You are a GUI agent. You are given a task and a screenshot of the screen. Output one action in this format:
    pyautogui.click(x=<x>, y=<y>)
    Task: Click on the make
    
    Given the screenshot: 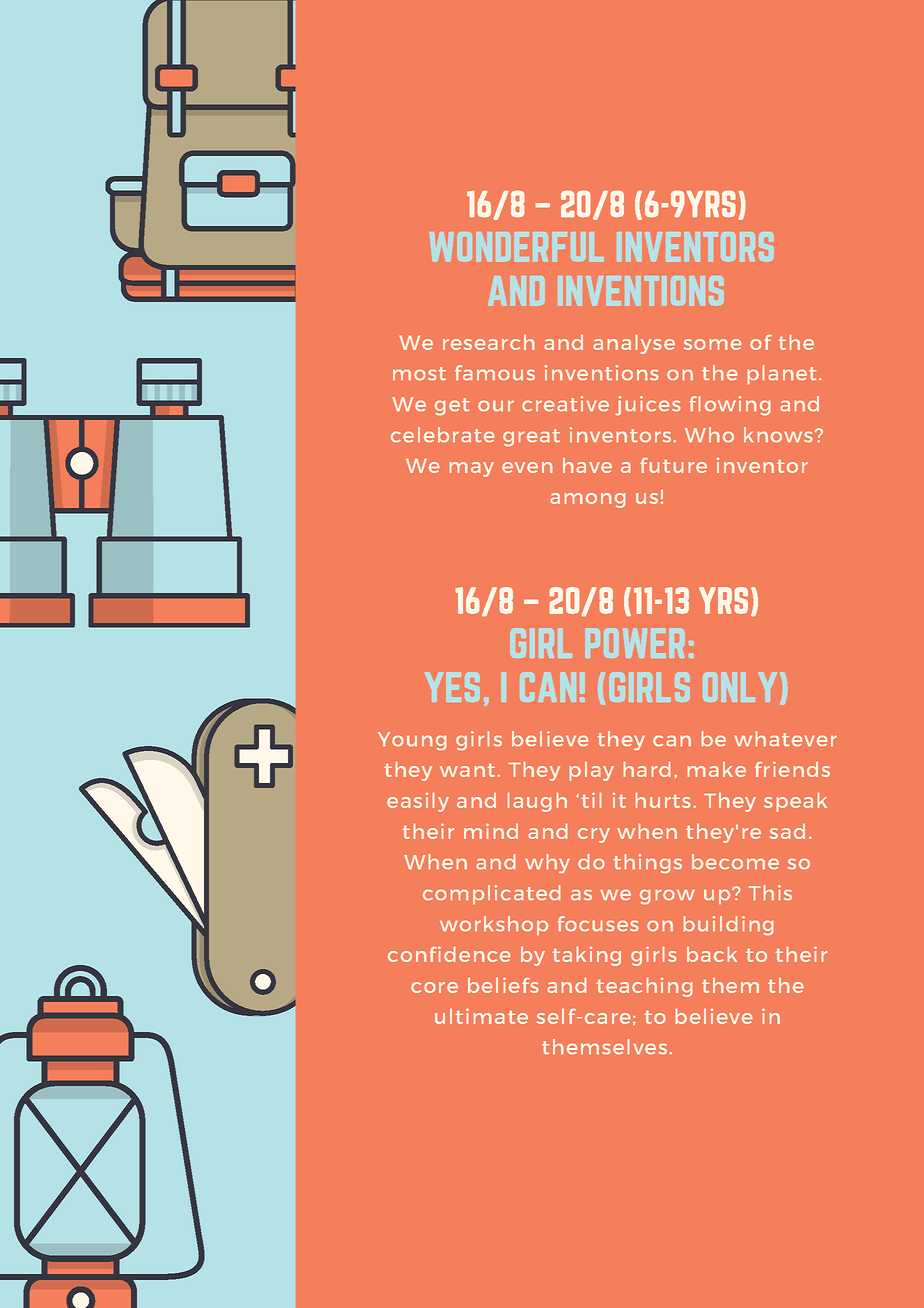 What is the action you would take?
    pyautogui.click(x=717, y=769)
